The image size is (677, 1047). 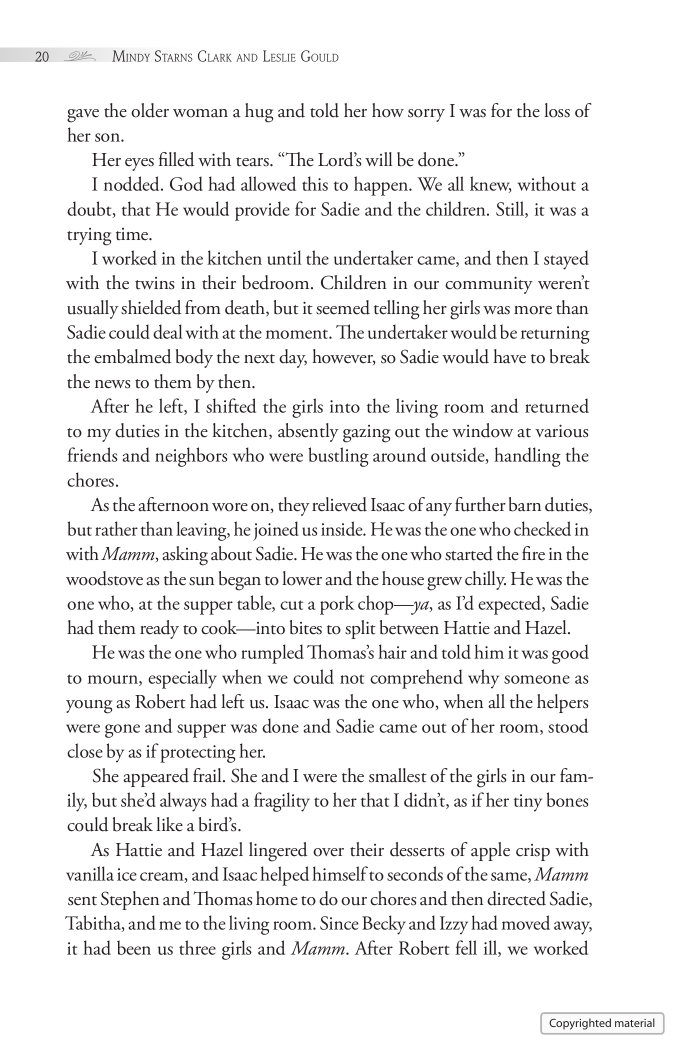 What do you see at coordinates (150, 110) in the screenshot?
I see `older` at bounding box center [150, 110].
